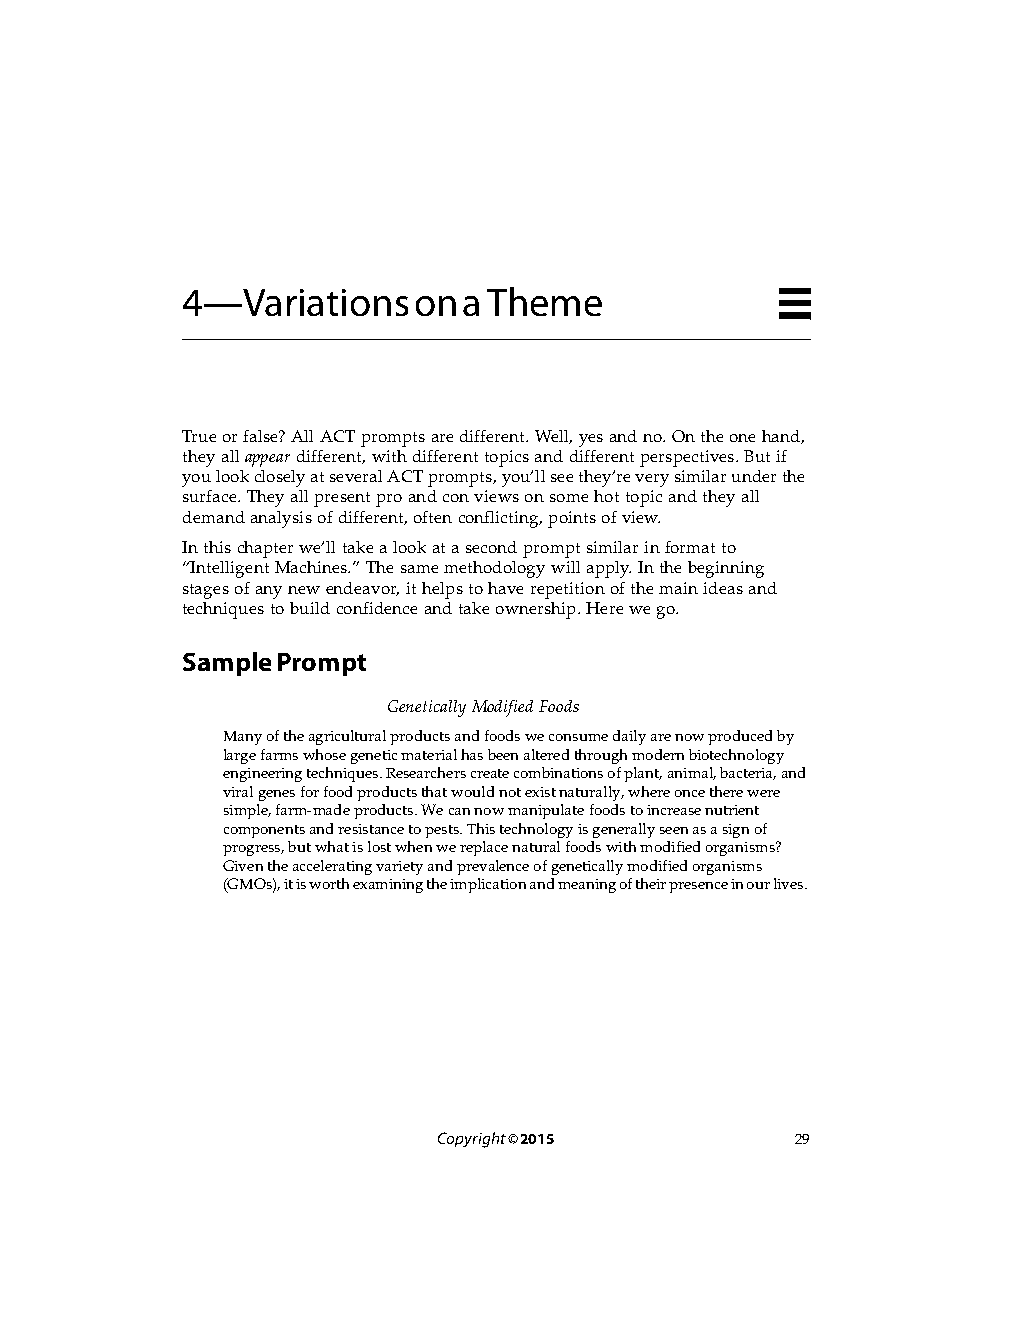  What do you see at coordinates (736, 831) in the screenshot?
I see `sign` at bounding box center [736, 831].
